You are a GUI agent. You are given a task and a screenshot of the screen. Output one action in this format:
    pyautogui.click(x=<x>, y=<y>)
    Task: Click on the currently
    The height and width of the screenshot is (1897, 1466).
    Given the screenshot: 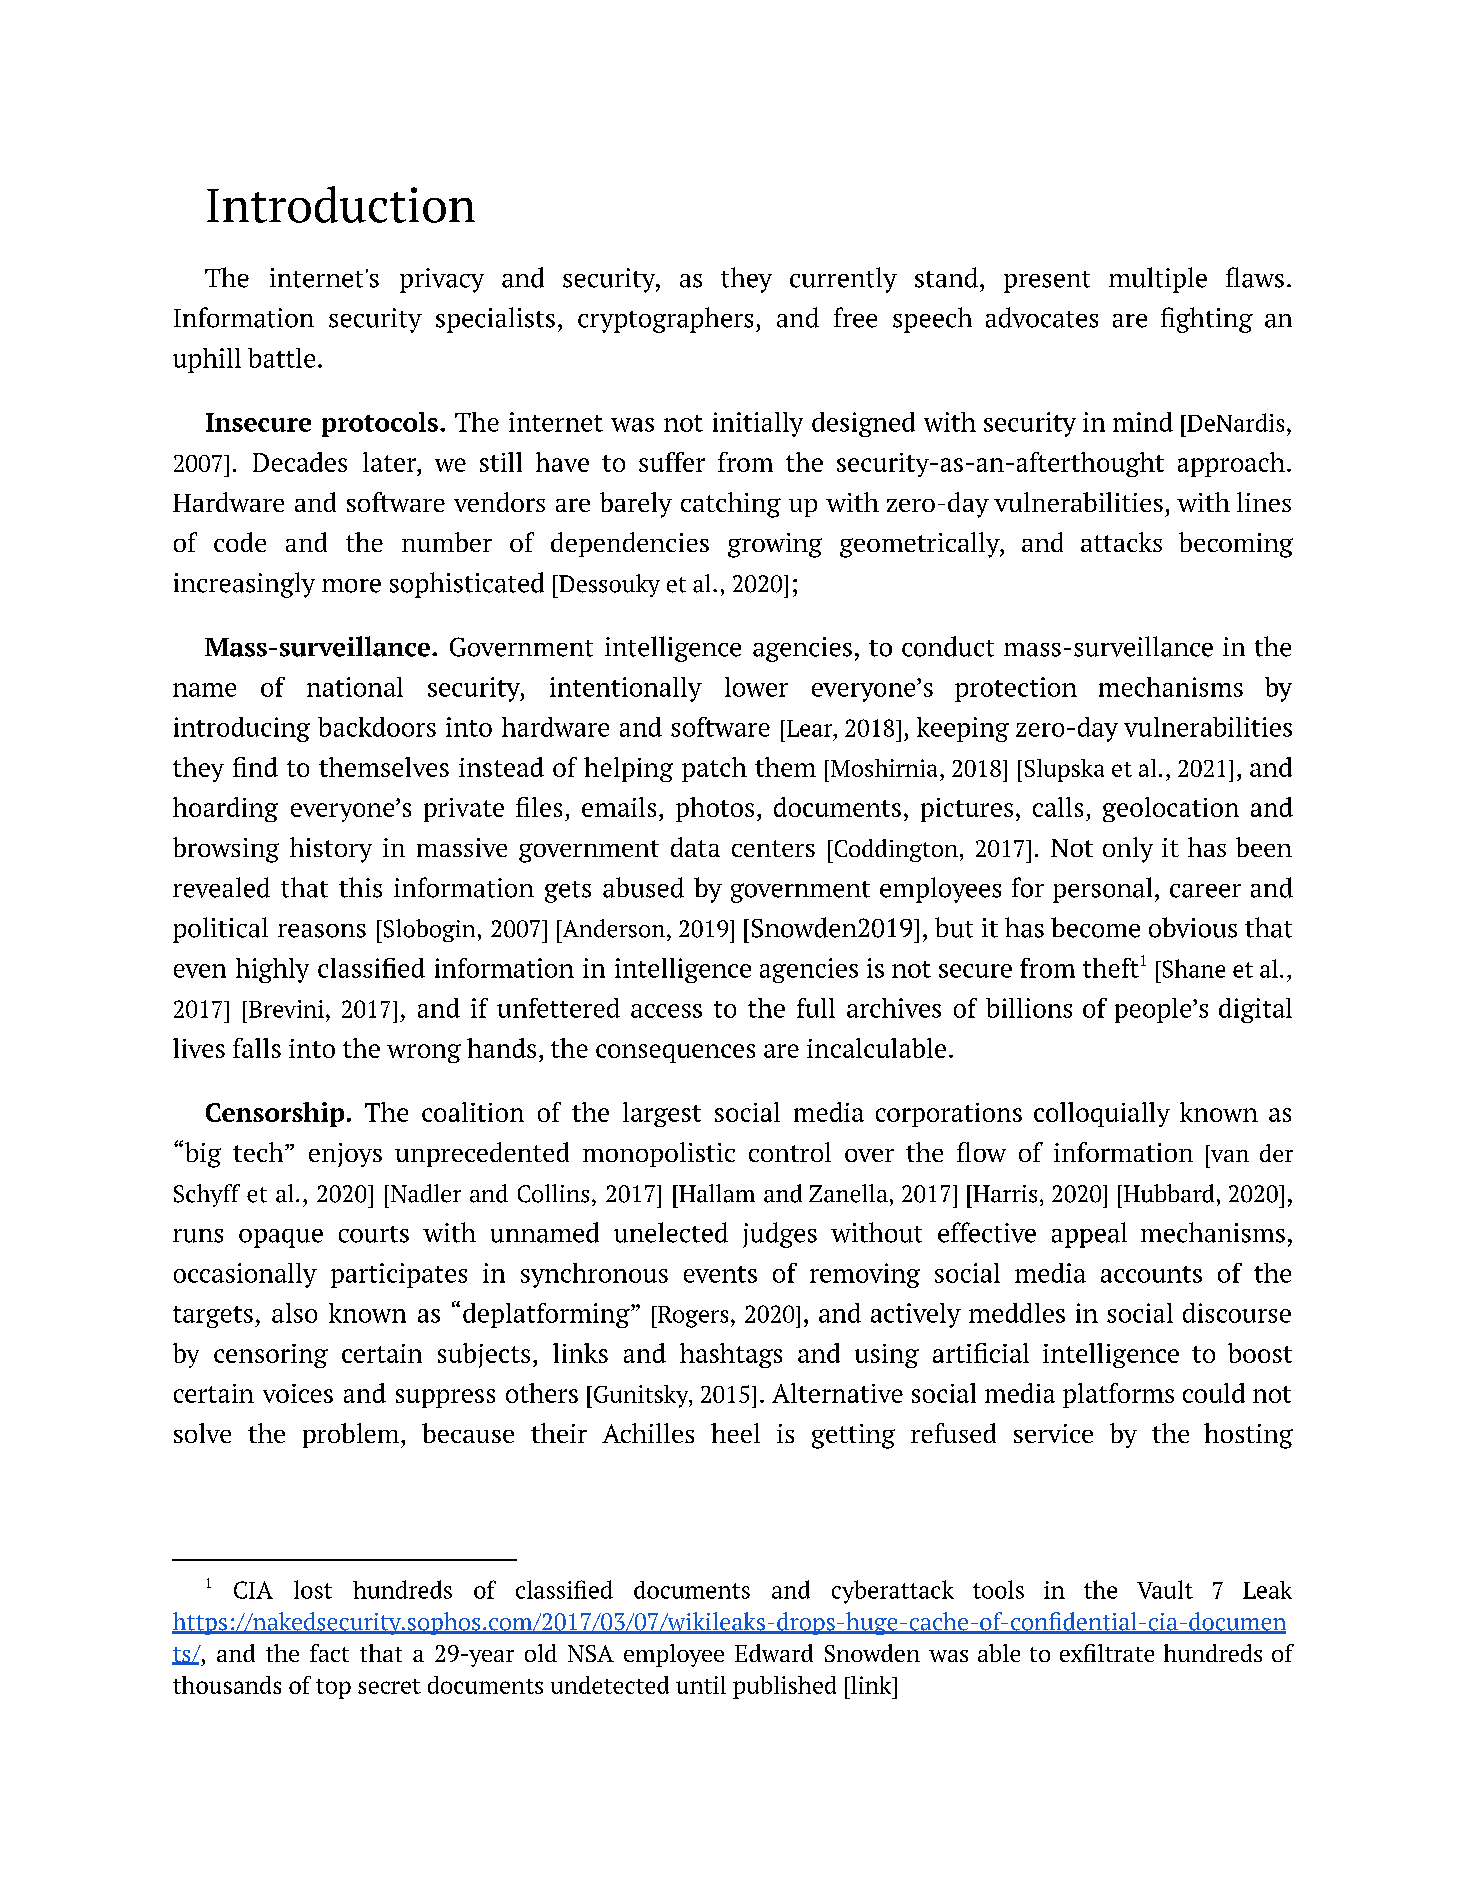 What is the action you would take?
    pyautogui.click(x=843, y=280)
